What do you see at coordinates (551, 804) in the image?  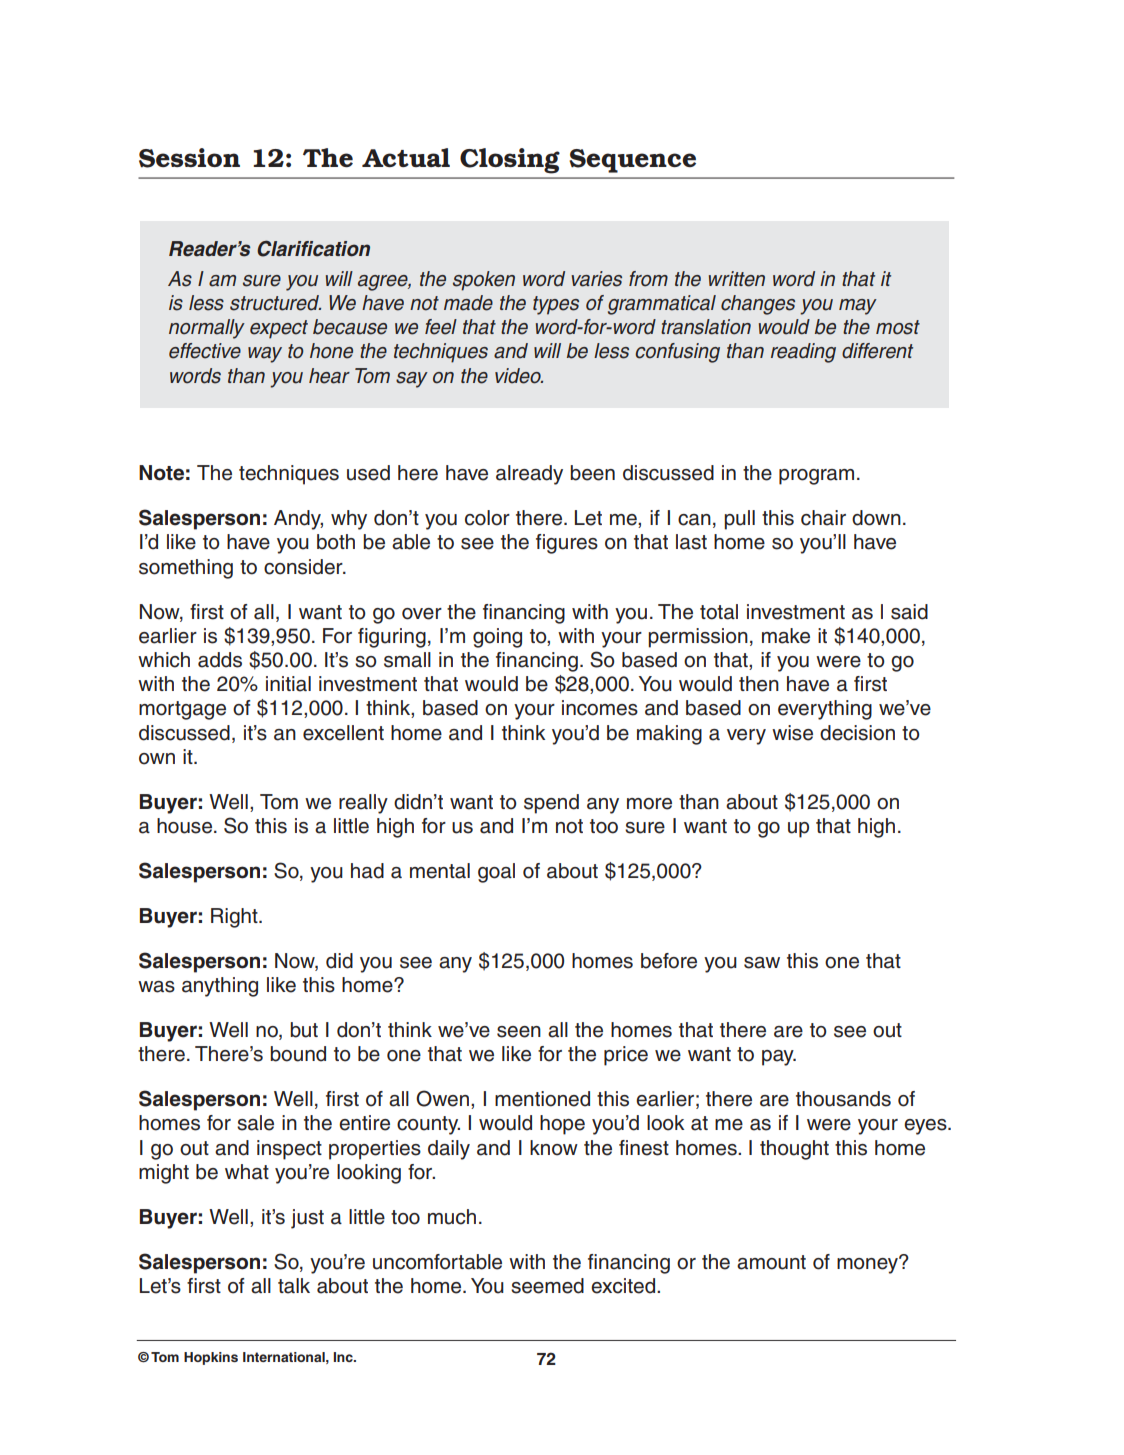 I see `spend` at bounding box center [551, 804].
